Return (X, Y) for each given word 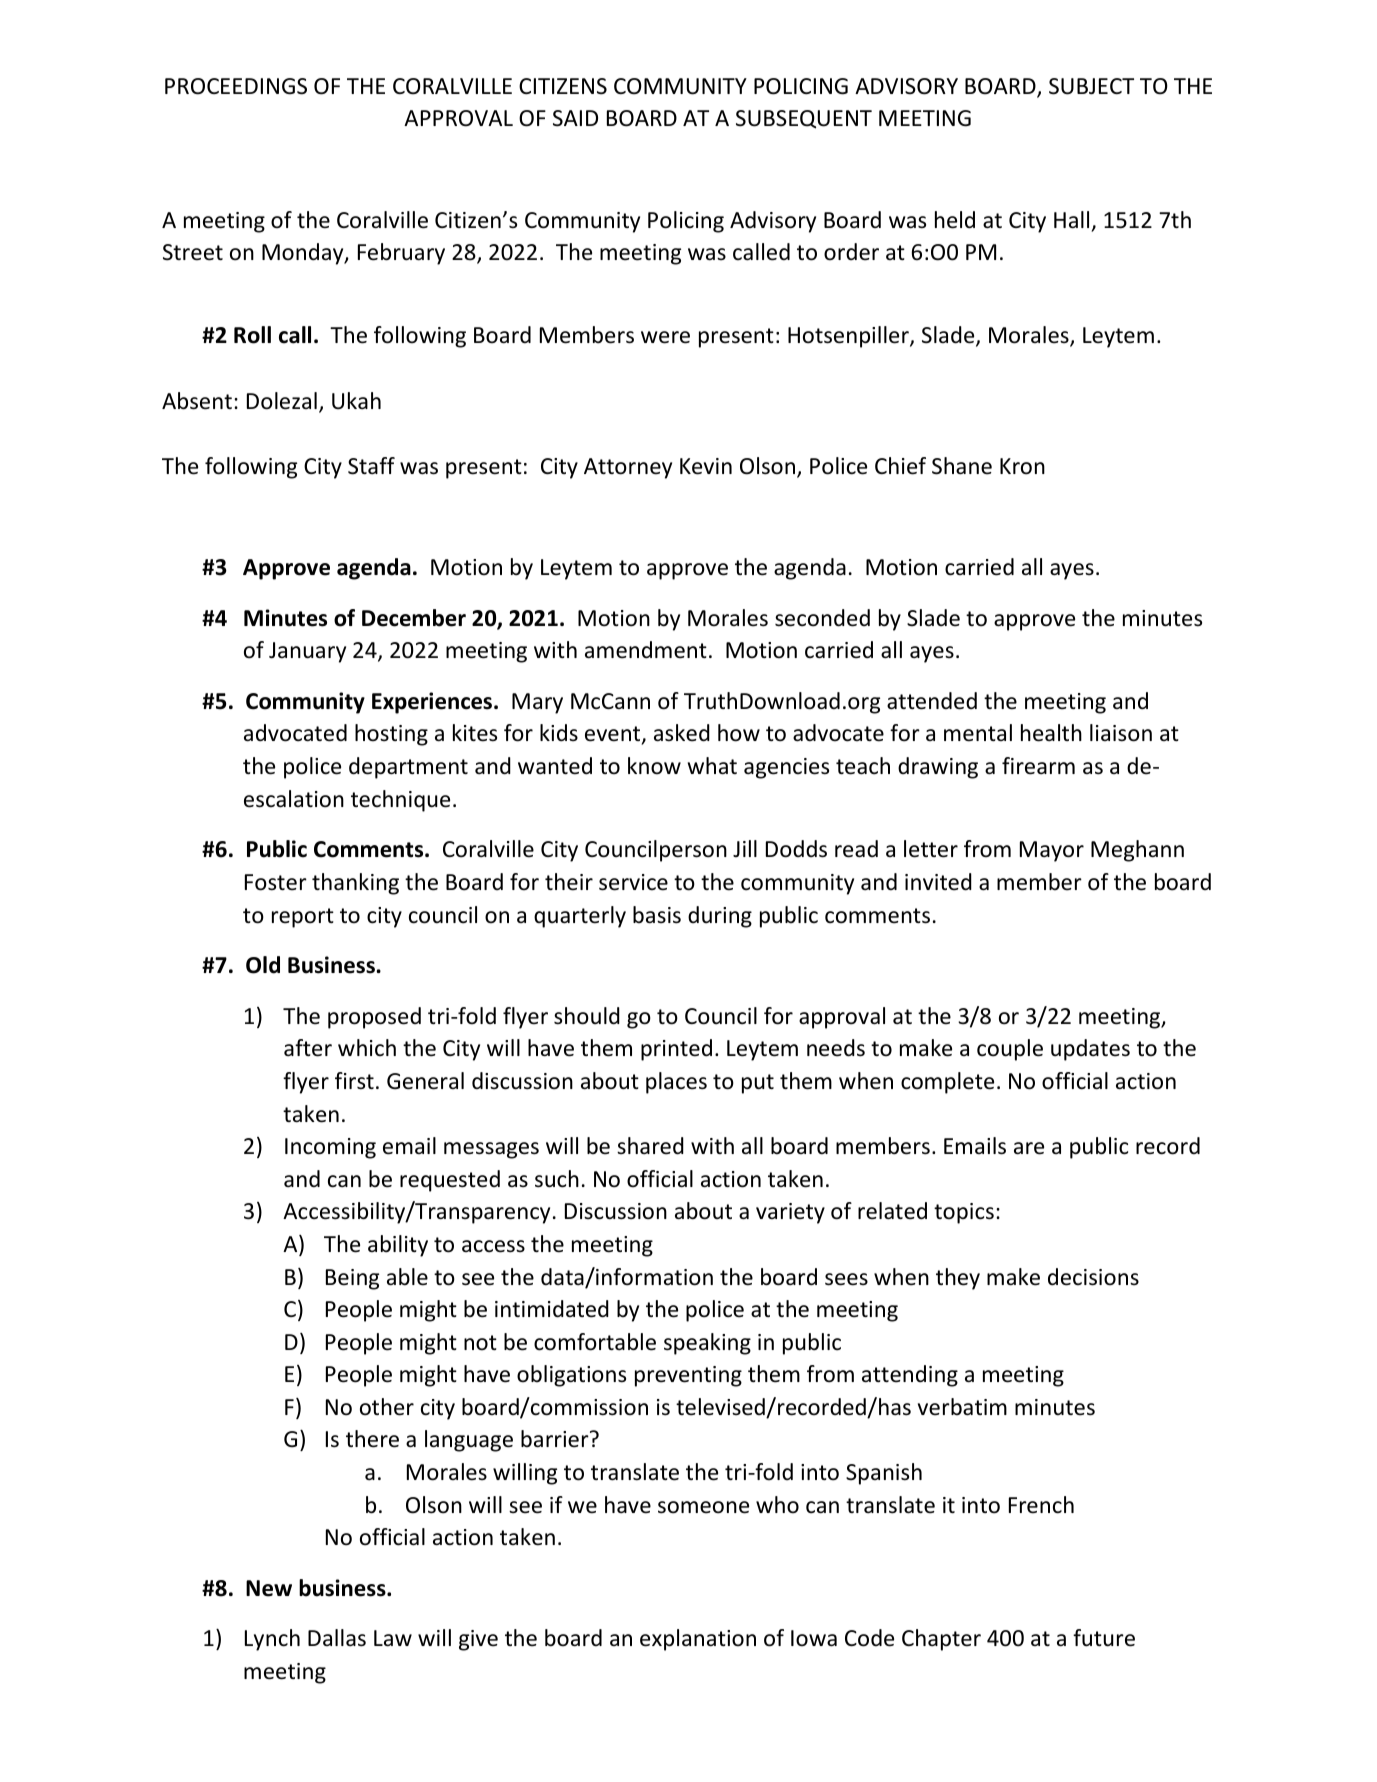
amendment (646, 650)
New (269, 1588)
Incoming (330, 1148)
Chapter (941, 1640)
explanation (698, 1640)
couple (1010, 1050)
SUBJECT (1091, 86)
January (307, 652)
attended (932, 701)
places (676, 1083)
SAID (575, 118)
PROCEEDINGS (236, 86)
